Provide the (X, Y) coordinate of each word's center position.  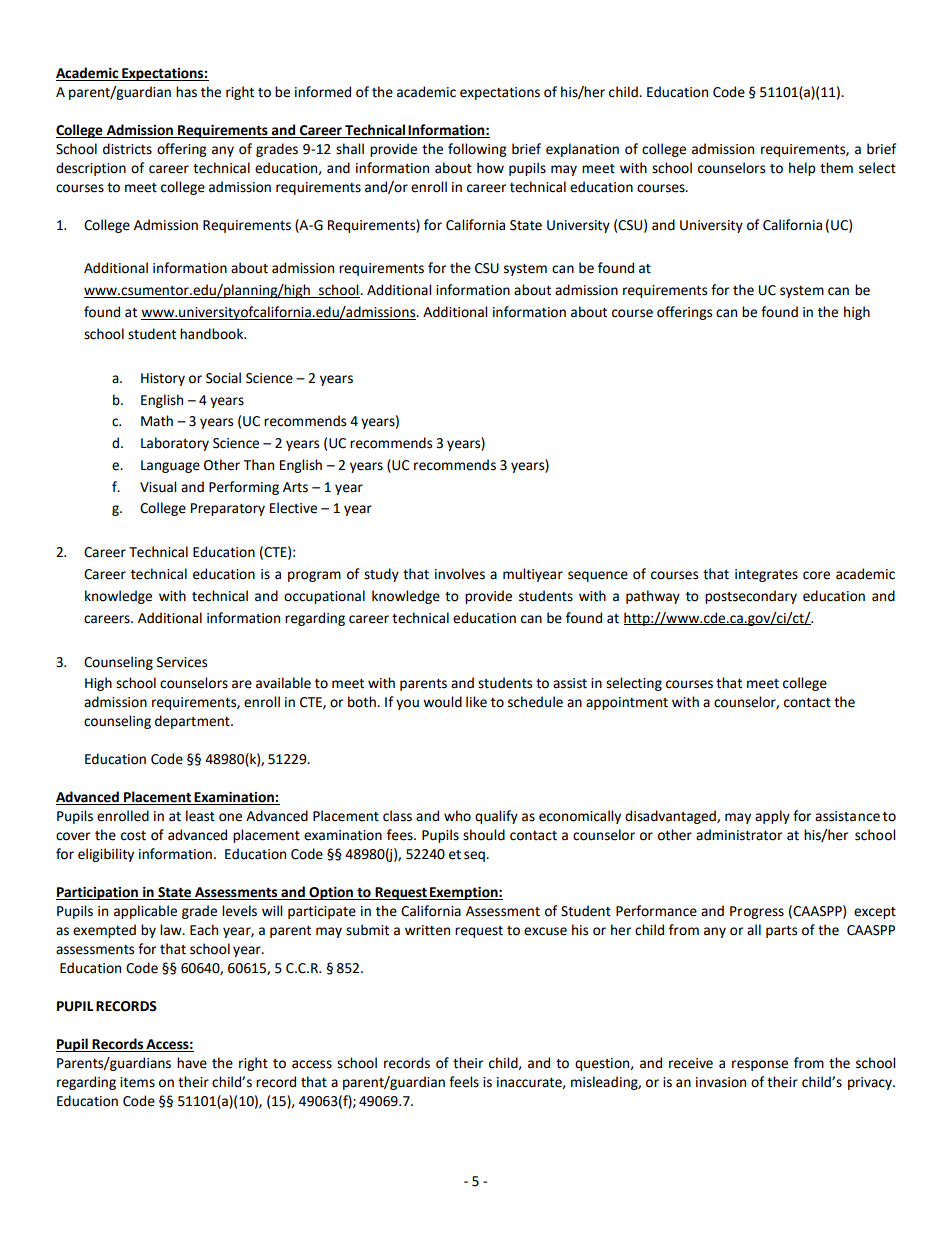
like (476, 702)
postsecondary (751, 597)
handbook (213, 334)
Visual (158, 487)
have (192, 1063)
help (802, 169)
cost (133, 836)
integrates (766, 575)
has (186, 92)
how (490, 168)
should (484, 835)
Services (182, 662)
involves (460, 574)
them (836, 168)
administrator (739, 835)
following (477, 150)
